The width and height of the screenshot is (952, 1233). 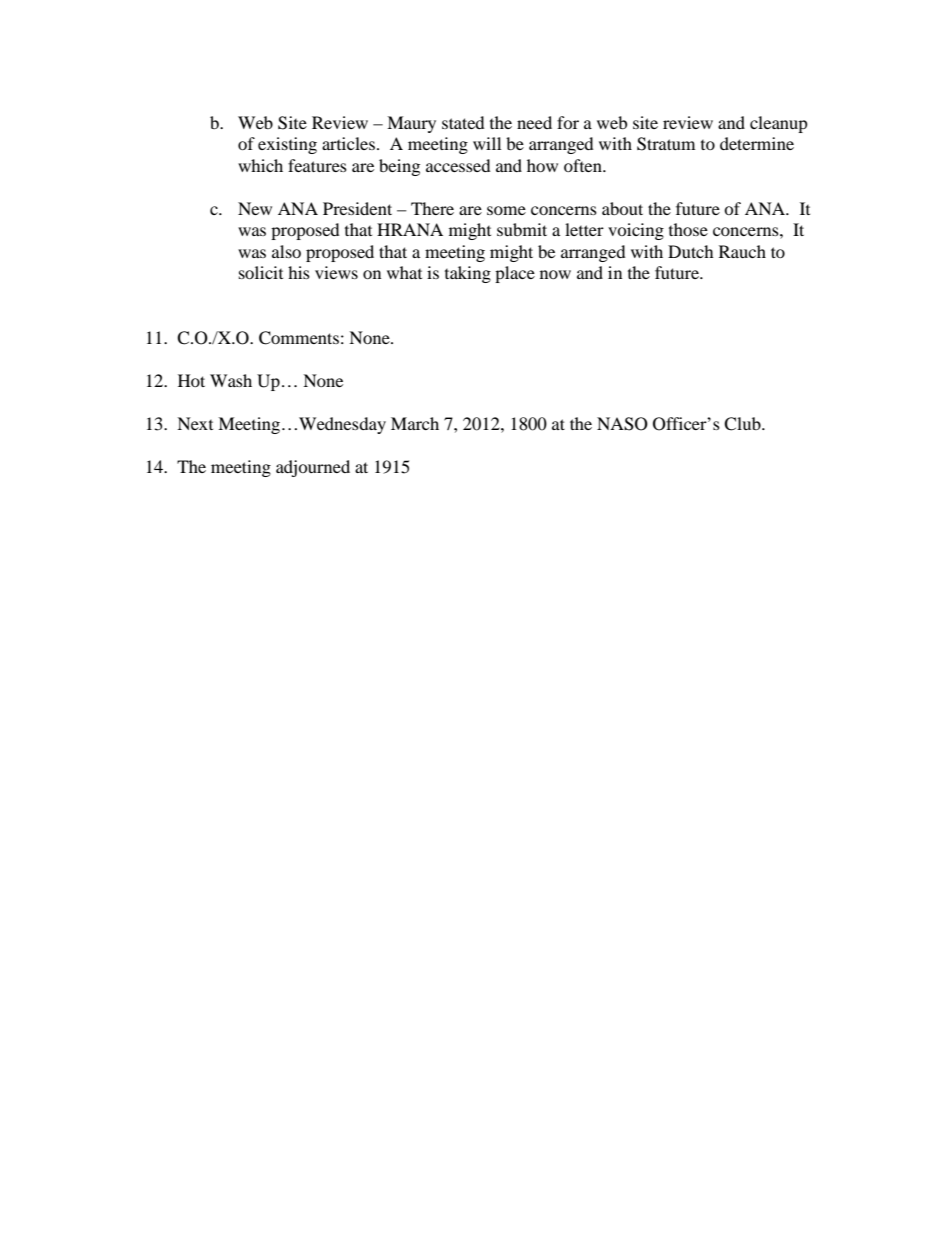 I want to click on Next, so click(x=195, y=423).
